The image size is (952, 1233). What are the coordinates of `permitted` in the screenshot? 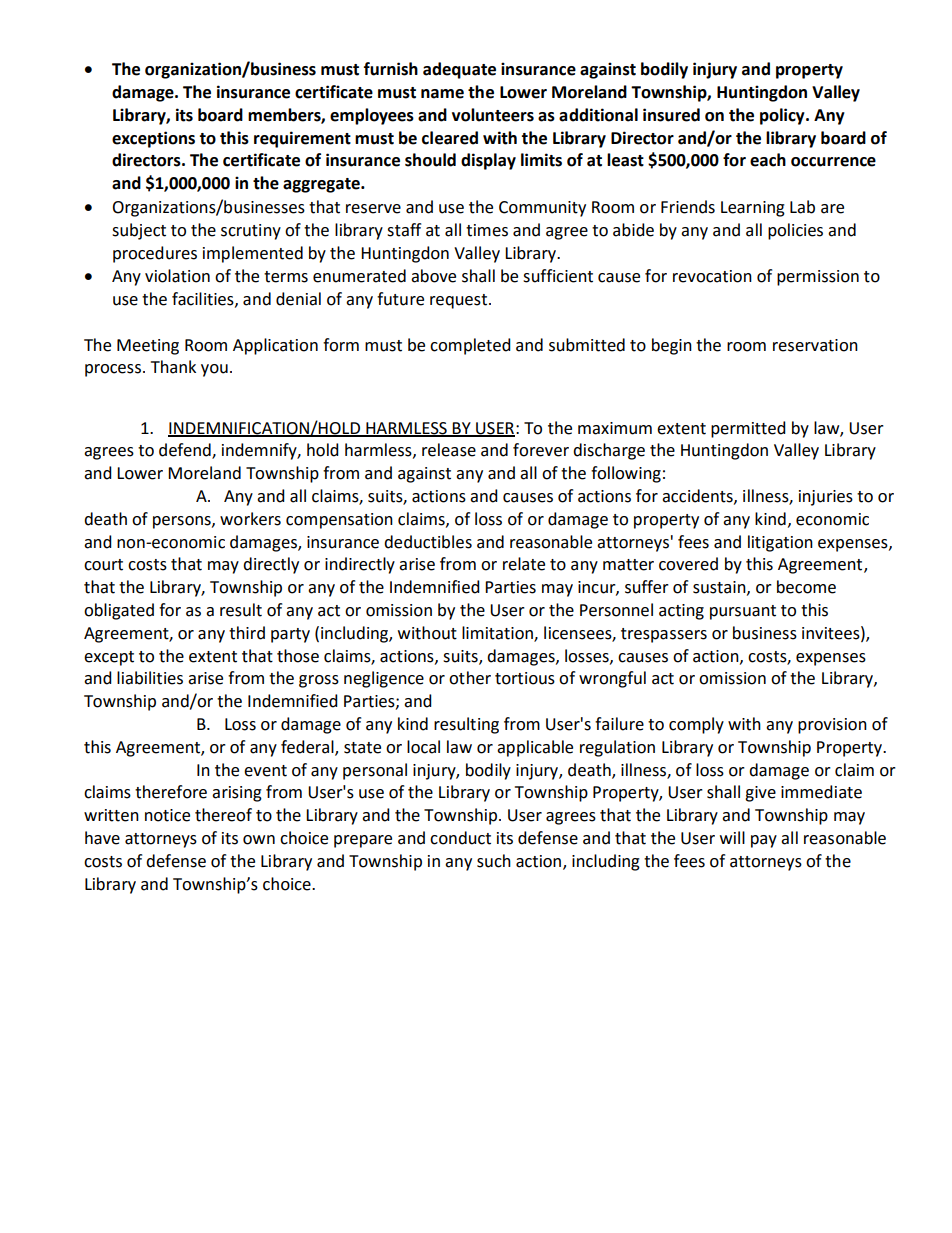 It's located at (748, 429).
